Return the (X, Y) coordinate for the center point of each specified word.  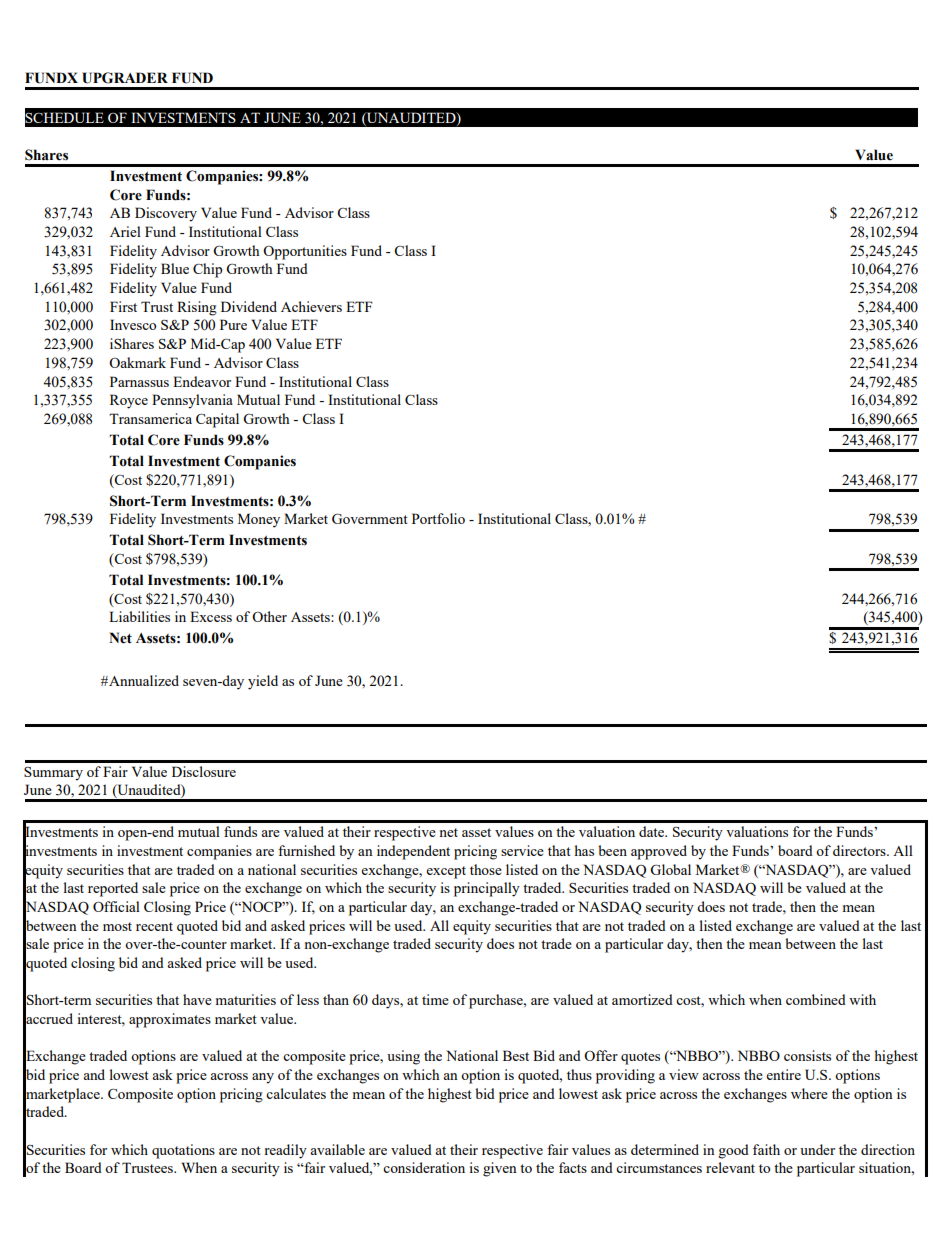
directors (860, 850)
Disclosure (204, 771)
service (522, 850)
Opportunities (305, 252)
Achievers (311, 306)
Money (259, 520)
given (500, 1169)
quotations (183, 1151)
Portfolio (438, 518)
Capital (217, 420)
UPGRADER (125, 78)
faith (766, 1149)
